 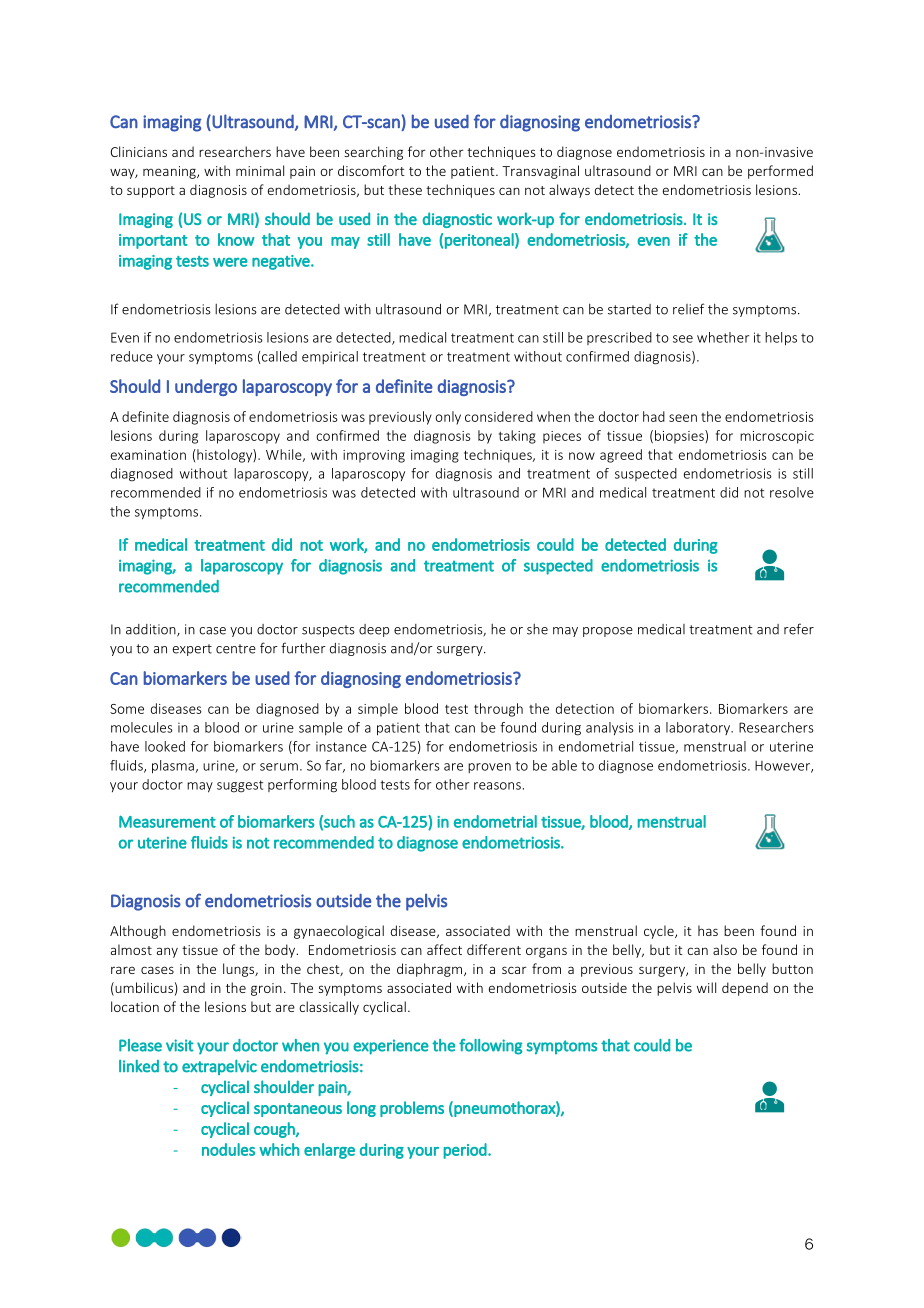 What do you see at coordinates (780, 172) in the screenshot?
I see `performed` at bounding box center [780, 172].
